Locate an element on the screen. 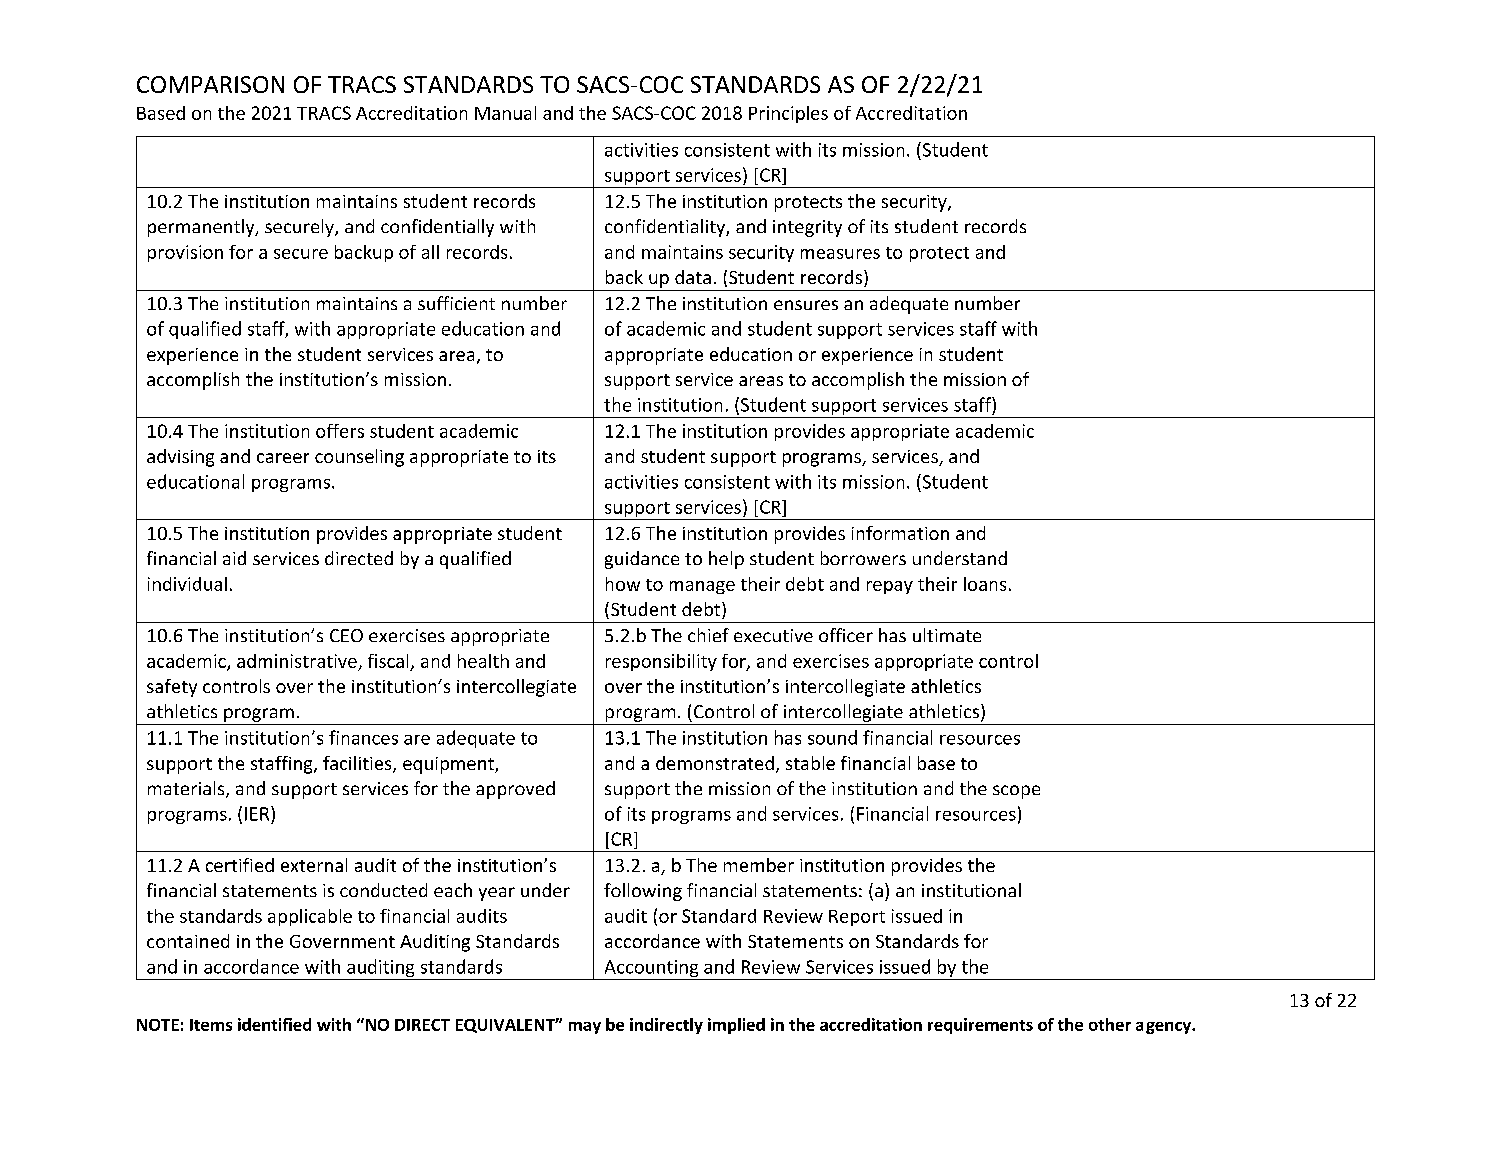 The height and width of the screenshot is (1154, 1493). identified is located at coordinates (274, 1024).
